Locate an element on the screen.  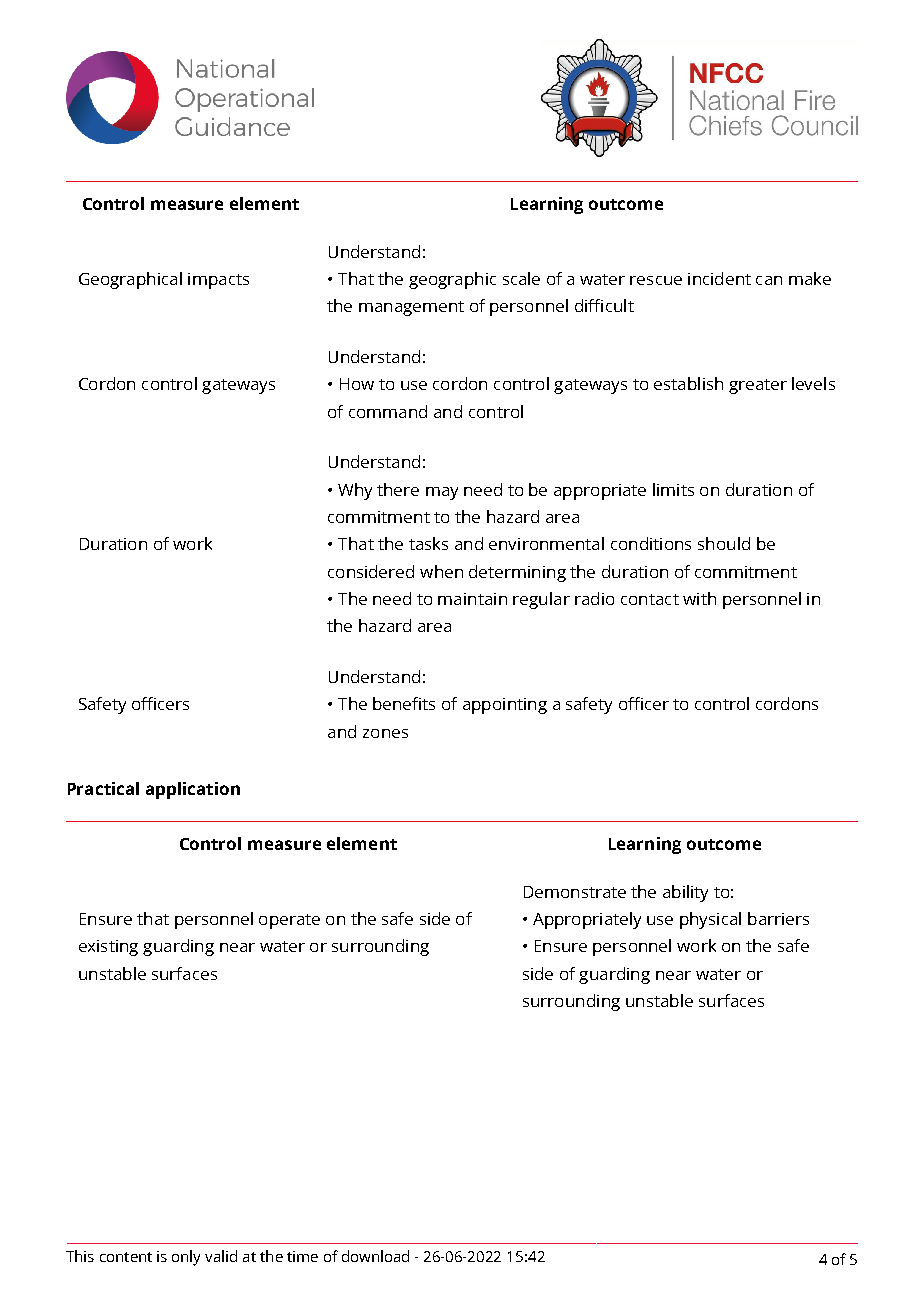
existing is located at coordinates (108, 948).
